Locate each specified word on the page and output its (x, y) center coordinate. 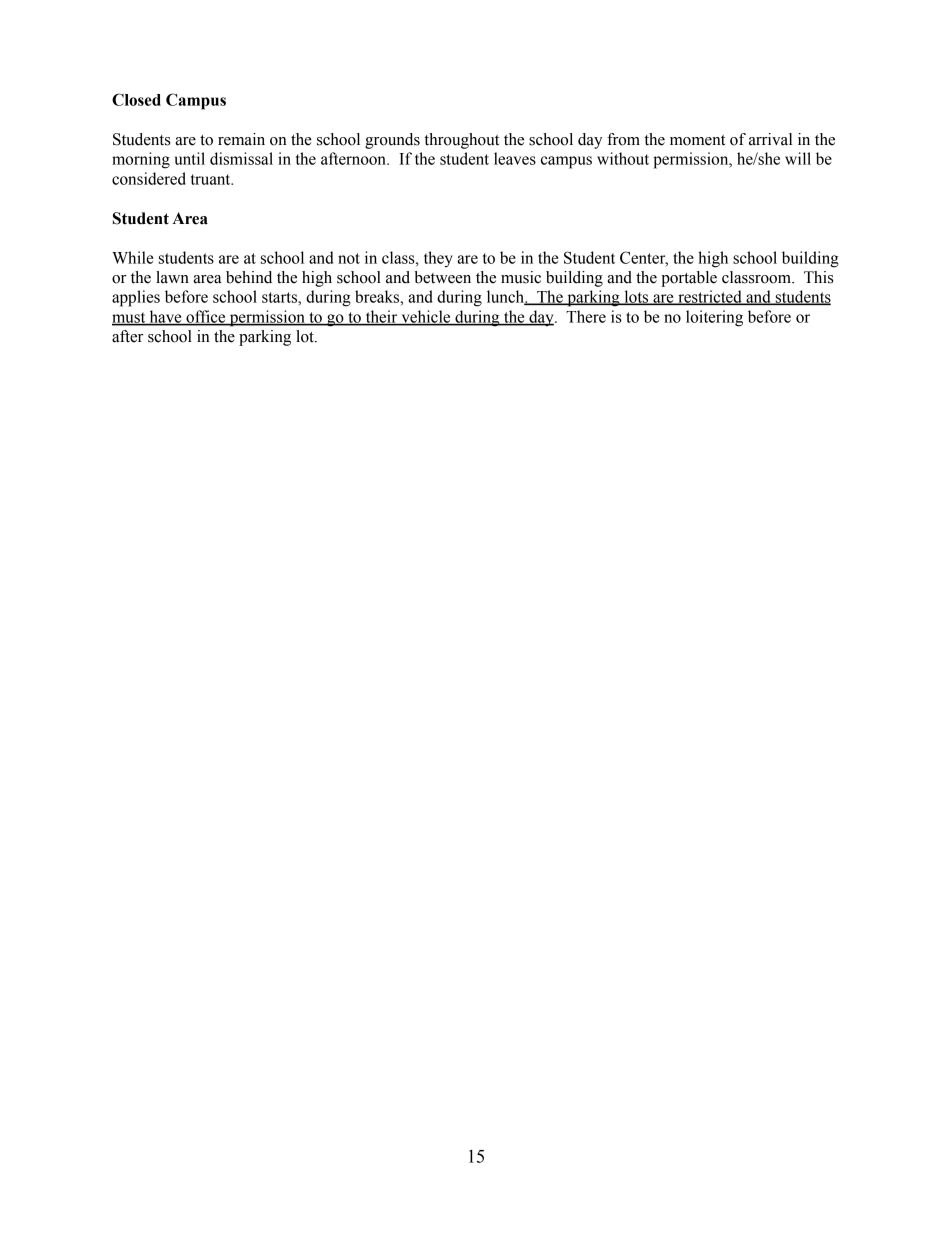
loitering (714, 318)
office (206, 317)
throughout (461, 141)
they (438, 259)
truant (212, 179)
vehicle (426, 317)
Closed (136, 99)
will (798, 158)
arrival (770, 139)
